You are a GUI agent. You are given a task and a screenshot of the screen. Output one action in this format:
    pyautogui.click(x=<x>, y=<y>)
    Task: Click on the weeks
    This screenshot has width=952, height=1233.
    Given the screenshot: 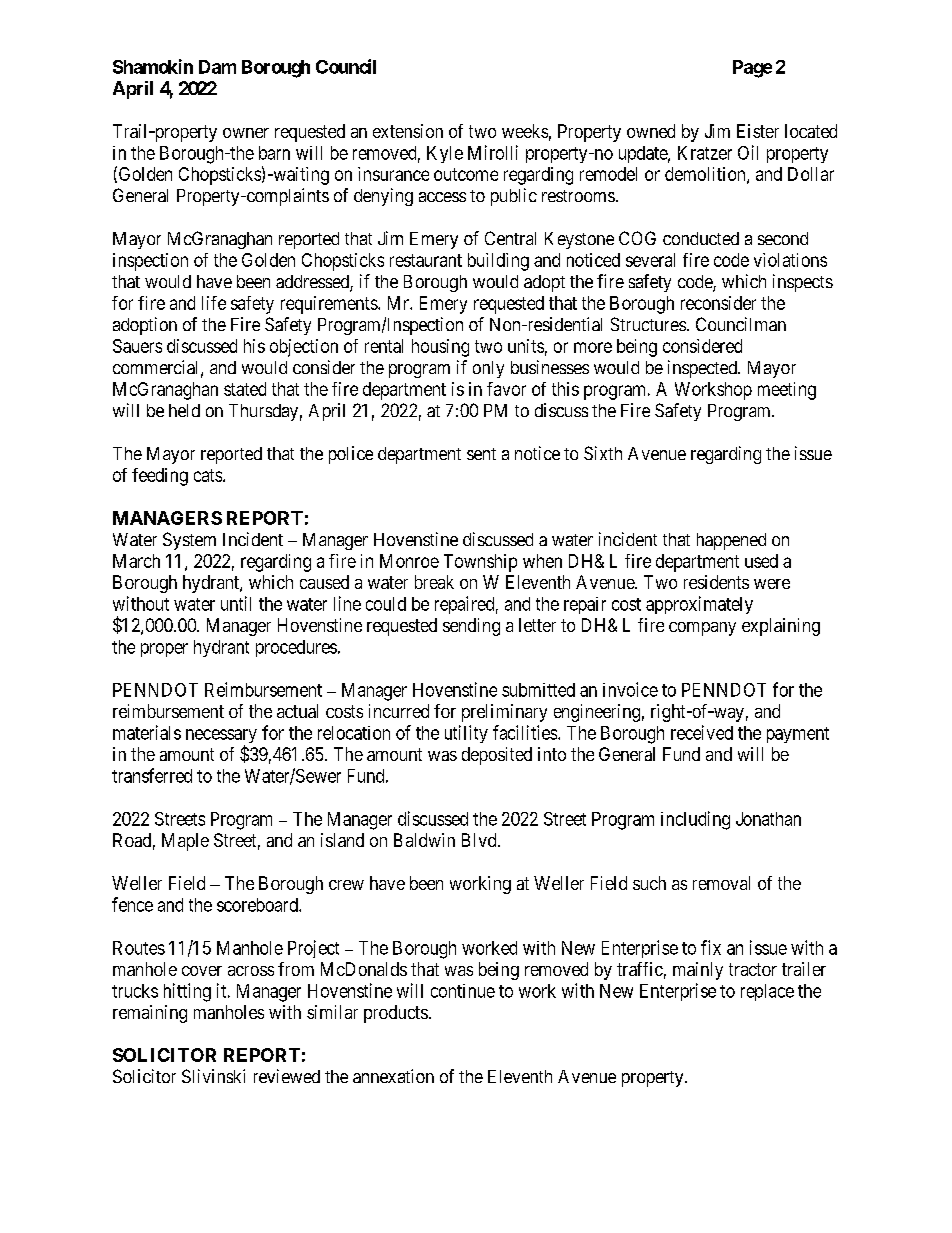 What is the action you would take?
    pyautogui.click(x=525, y=131)
